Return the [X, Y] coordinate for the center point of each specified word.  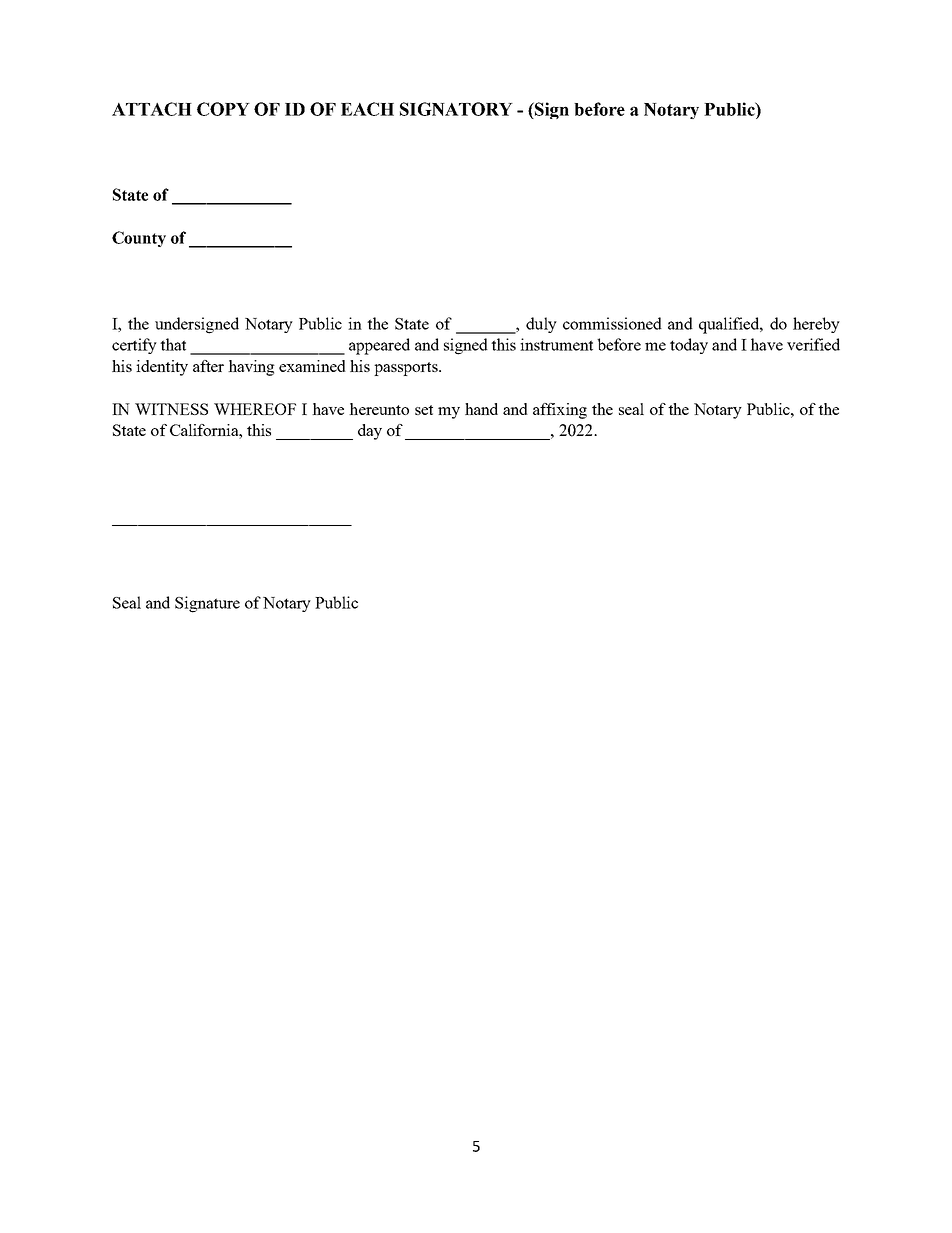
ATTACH [152, 109]
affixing [560, 411]
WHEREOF [255, 409]
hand [481, 409]
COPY [223, 109]
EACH [367, 109]
